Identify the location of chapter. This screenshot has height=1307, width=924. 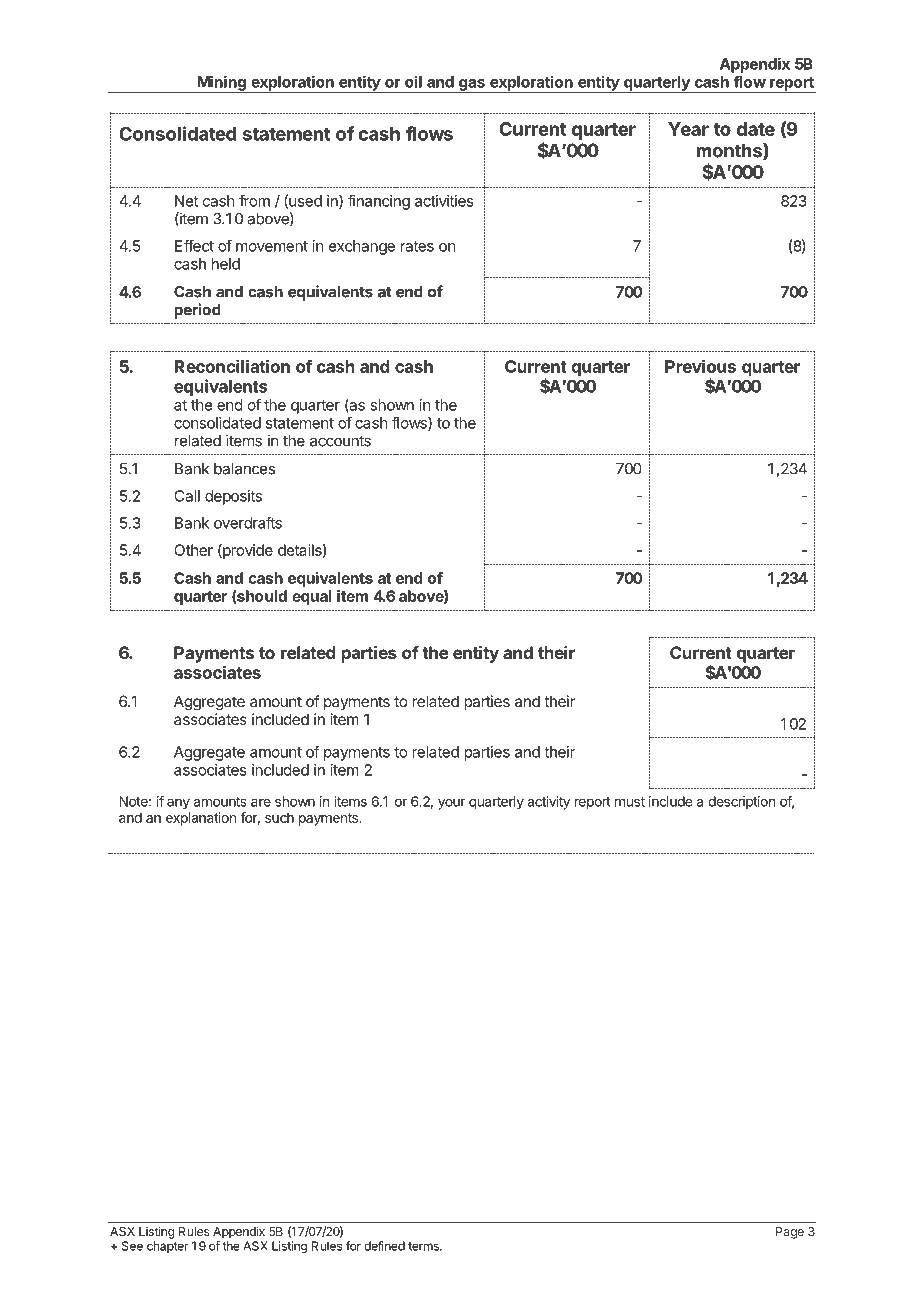
(167, 1247).
